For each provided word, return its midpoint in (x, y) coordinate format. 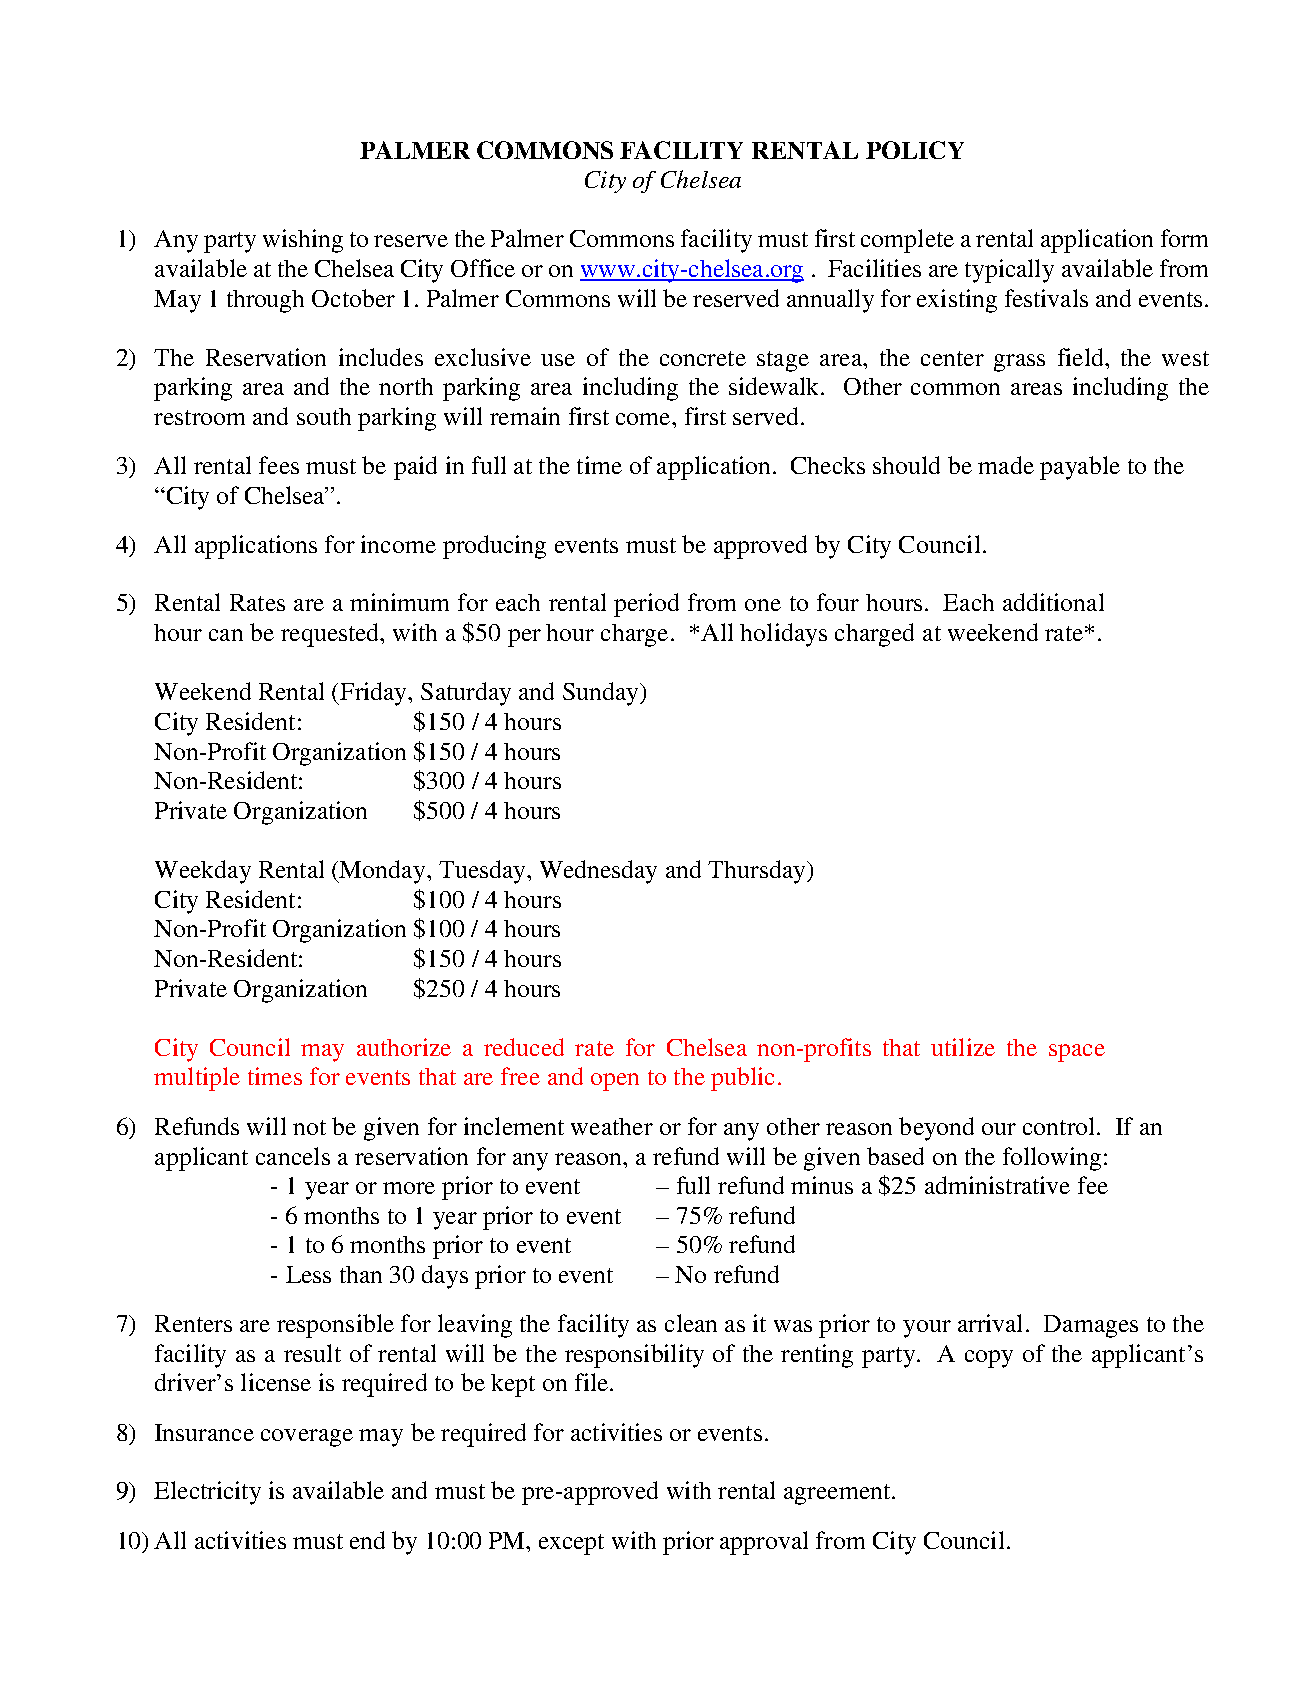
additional (1053, 602)
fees (279, 465)
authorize (404, 1047)
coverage (307, 1438)
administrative (997, 1185)
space (1077, 1053)
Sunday (602, 694)
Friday (373, 694)
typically (1009, 271)
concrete (703, 358)
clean (691, 1323)
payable (1080, 468)
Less (308, 1274)
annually (830, 301)
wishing (303, 241)
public (742, 1079)
